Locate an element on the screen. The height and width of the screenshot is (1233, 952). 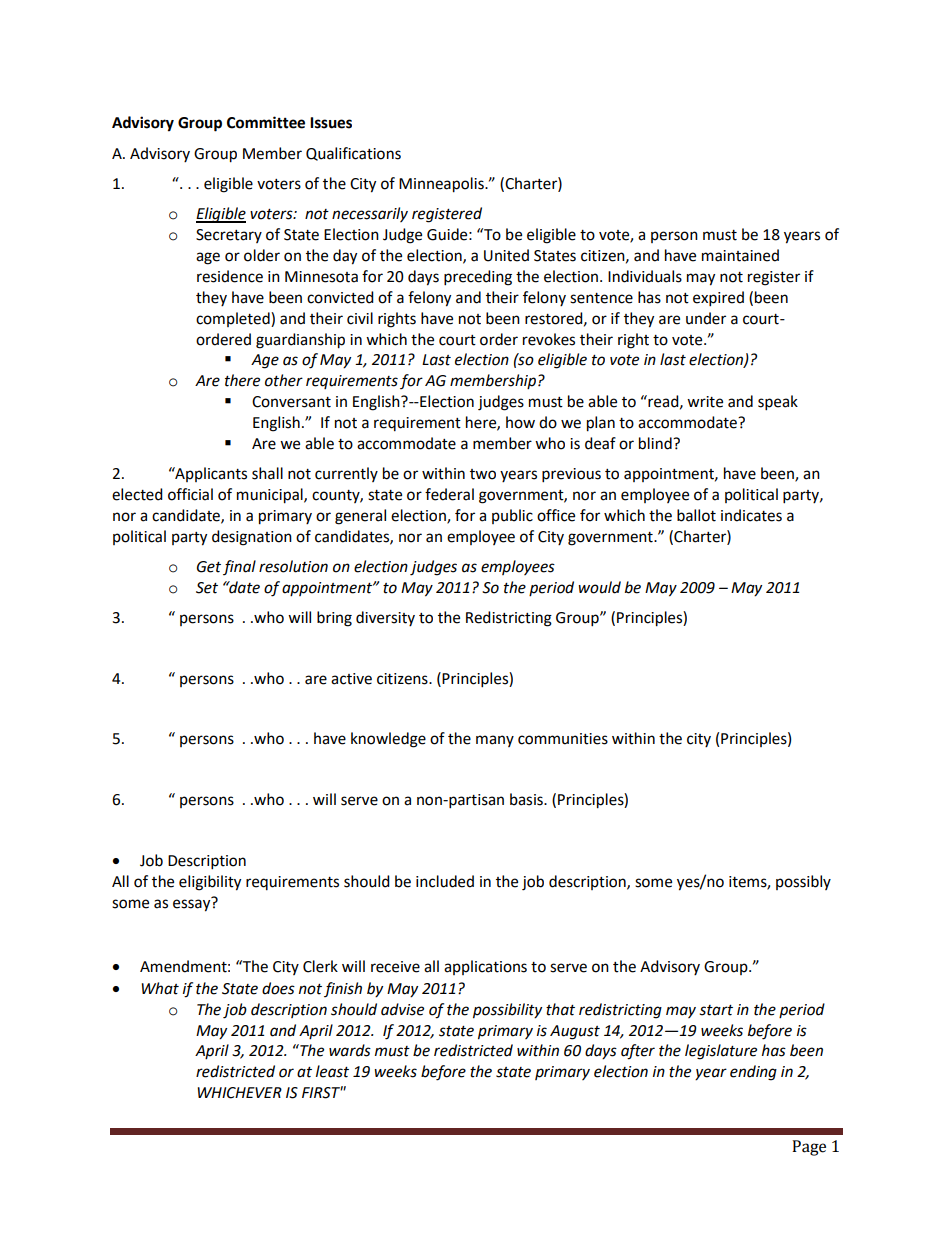
would is located at coordinates (599, 587).
